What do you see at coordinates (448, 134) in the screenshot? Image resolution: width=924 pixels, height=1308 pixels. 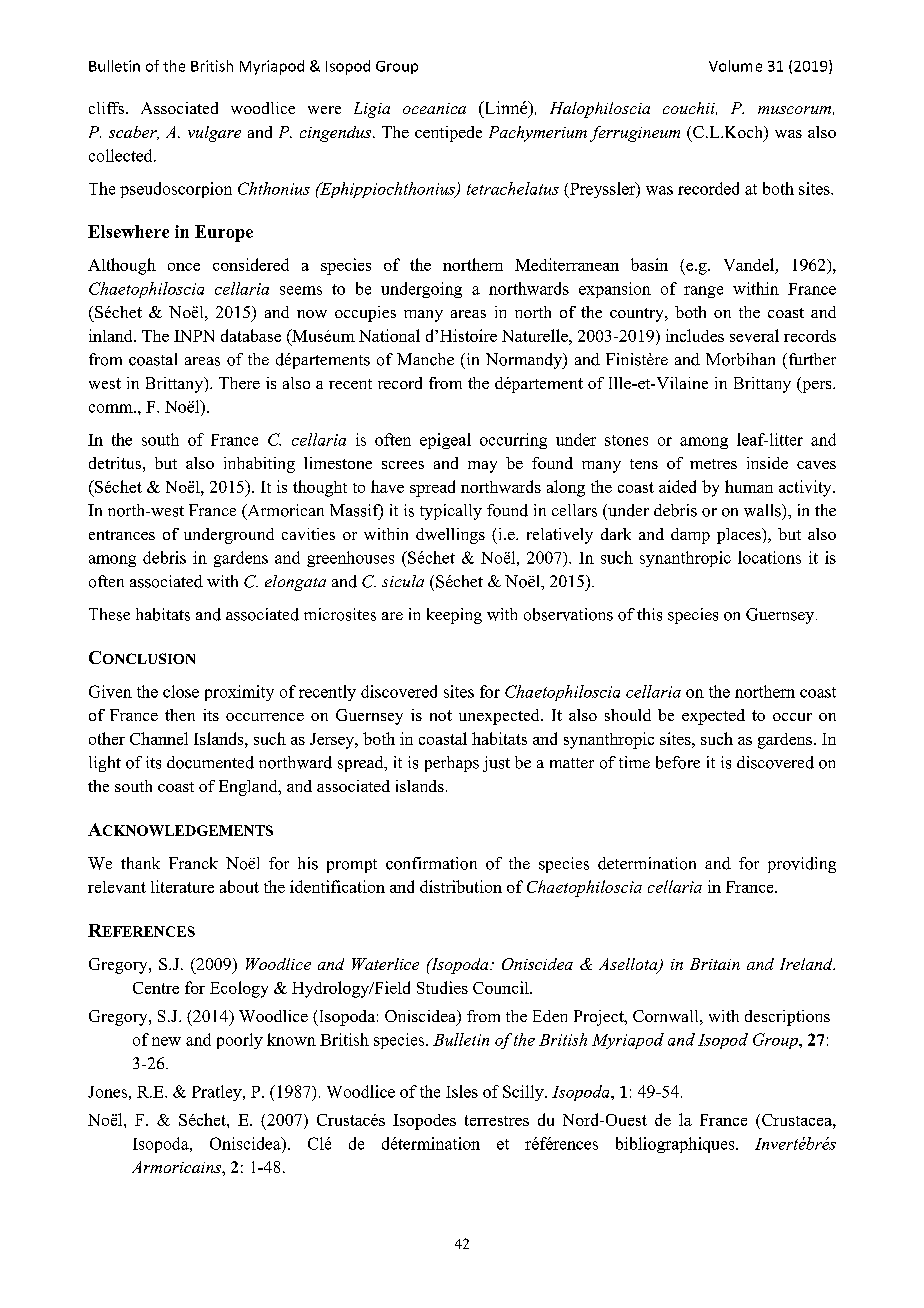 I see `centipede` at bounding box center [448, 134].
